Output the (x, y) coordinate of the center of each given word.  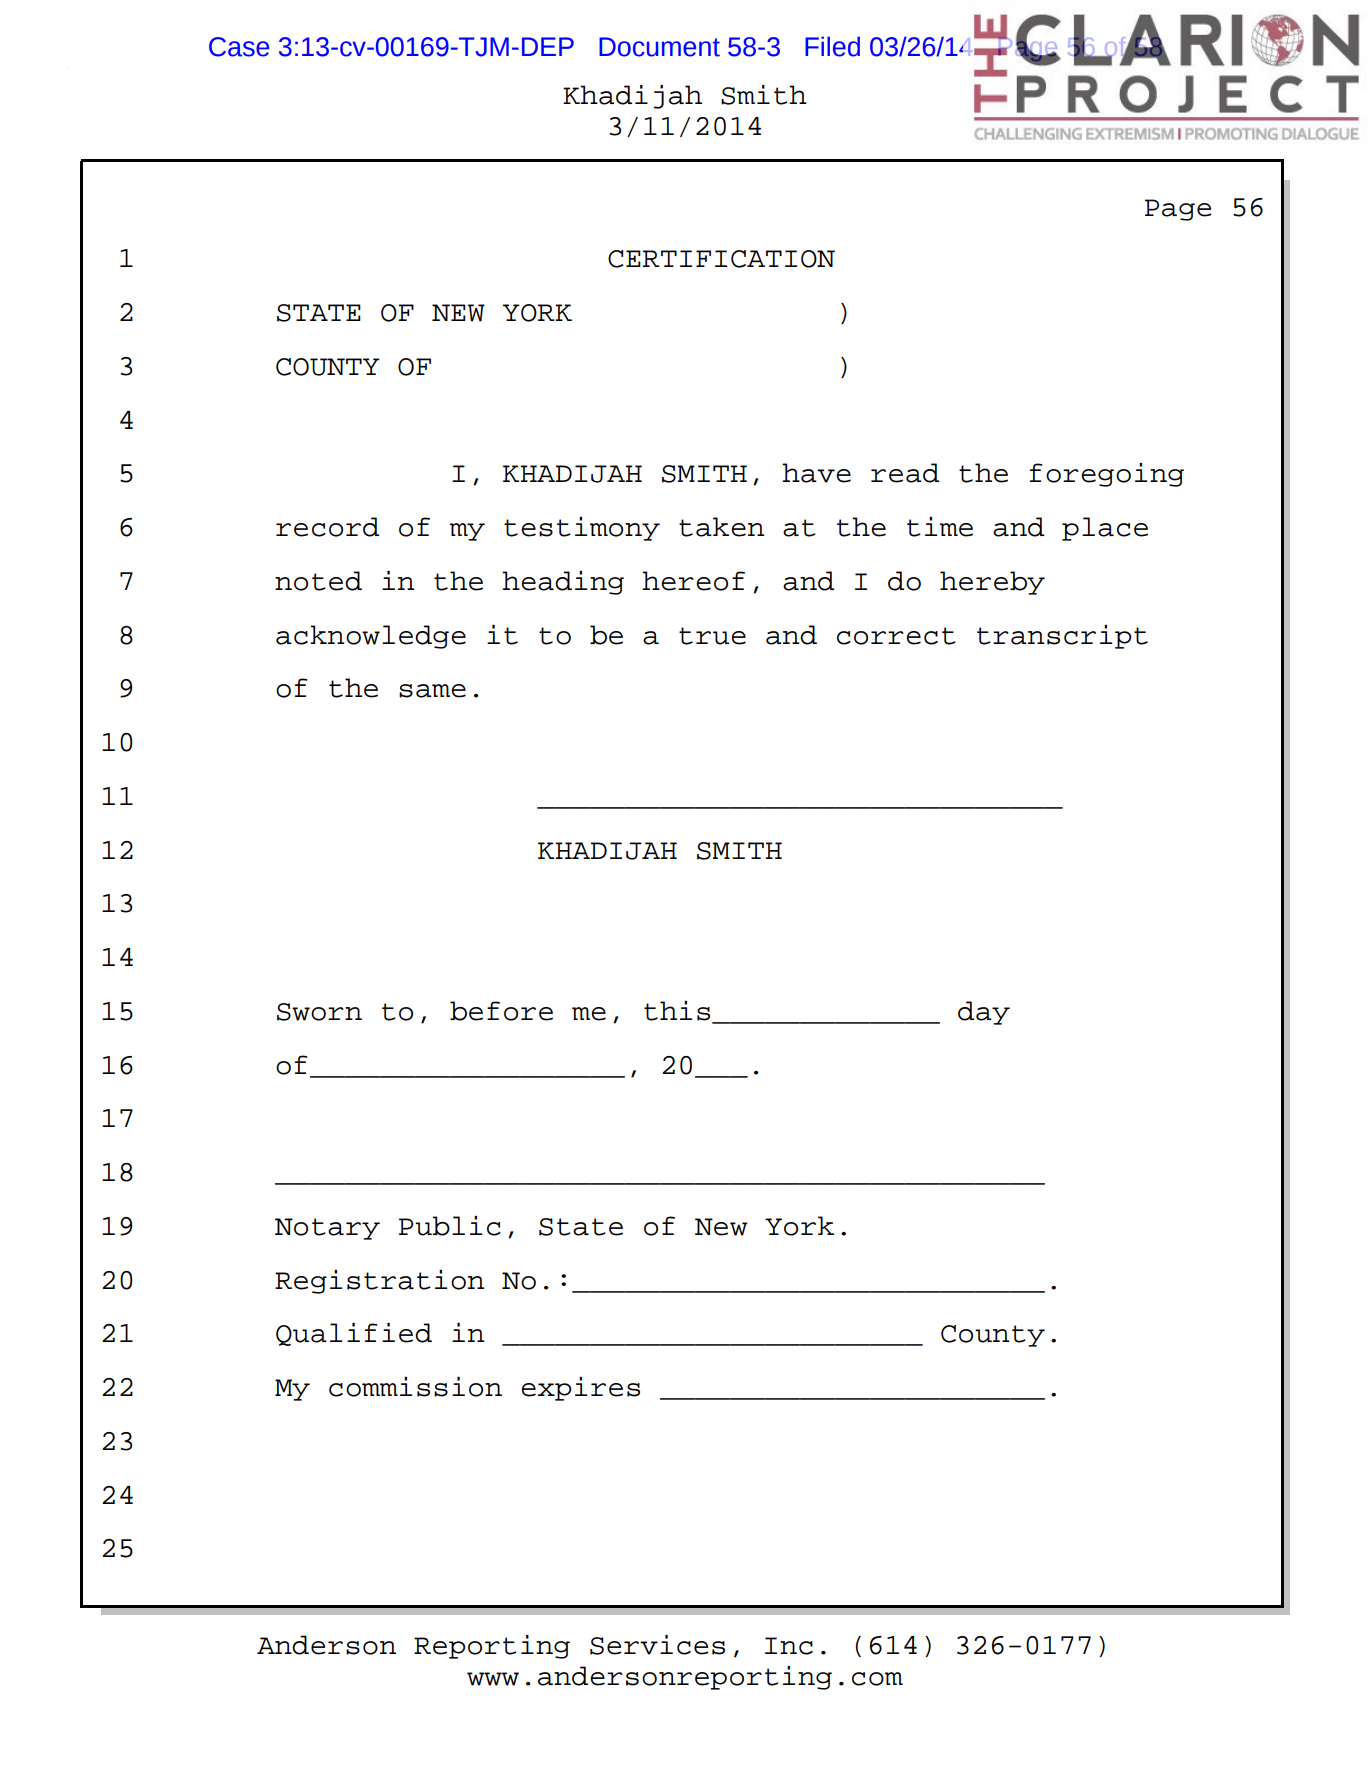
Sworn (319, 1012)
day (984, 1013)
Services (657, 1645)
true (712, 636)
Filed (832, 46)
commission (415, 1387)
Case (239, 47)
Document (659, 47)
